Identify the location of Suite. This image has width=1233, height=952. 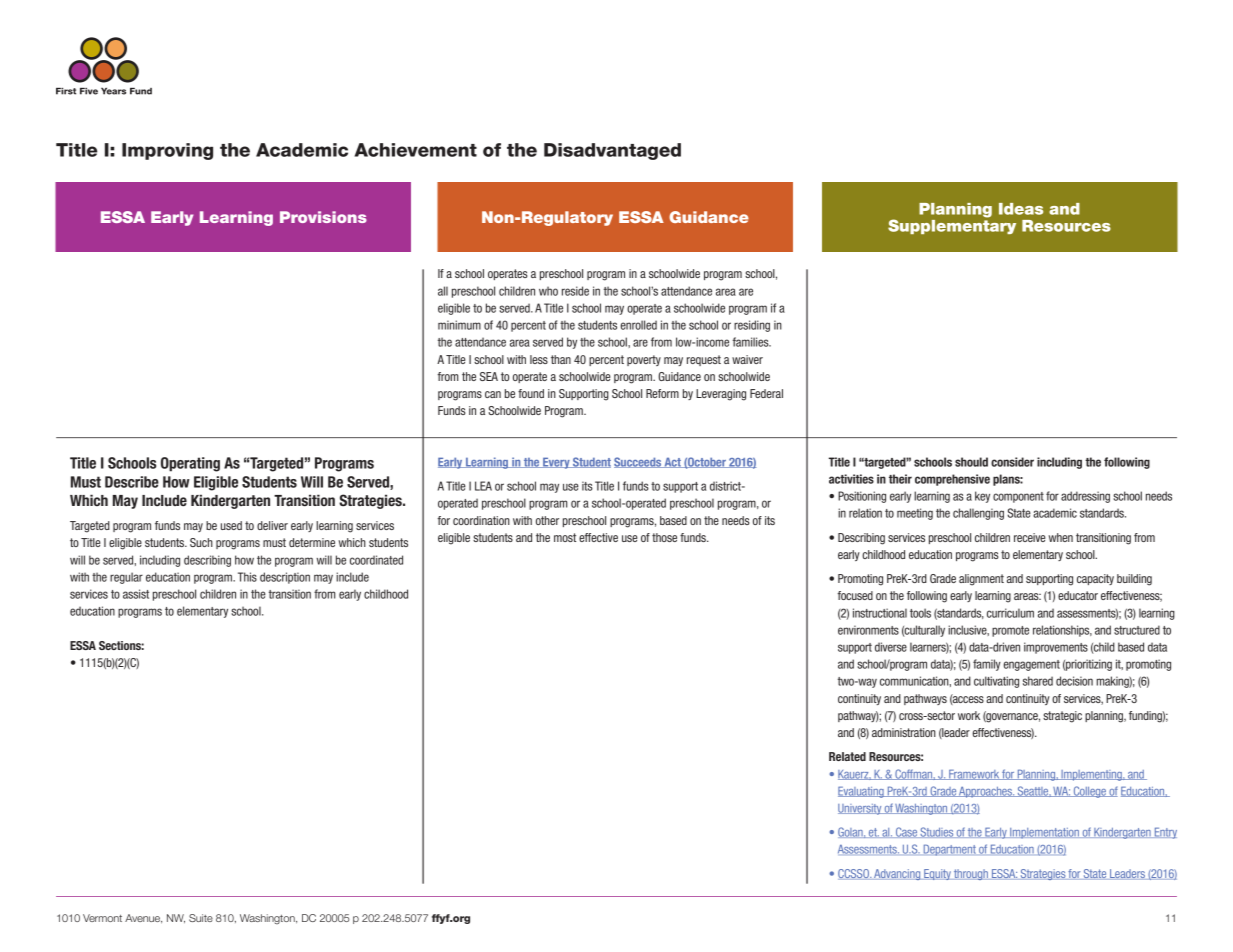
(201, 918).
